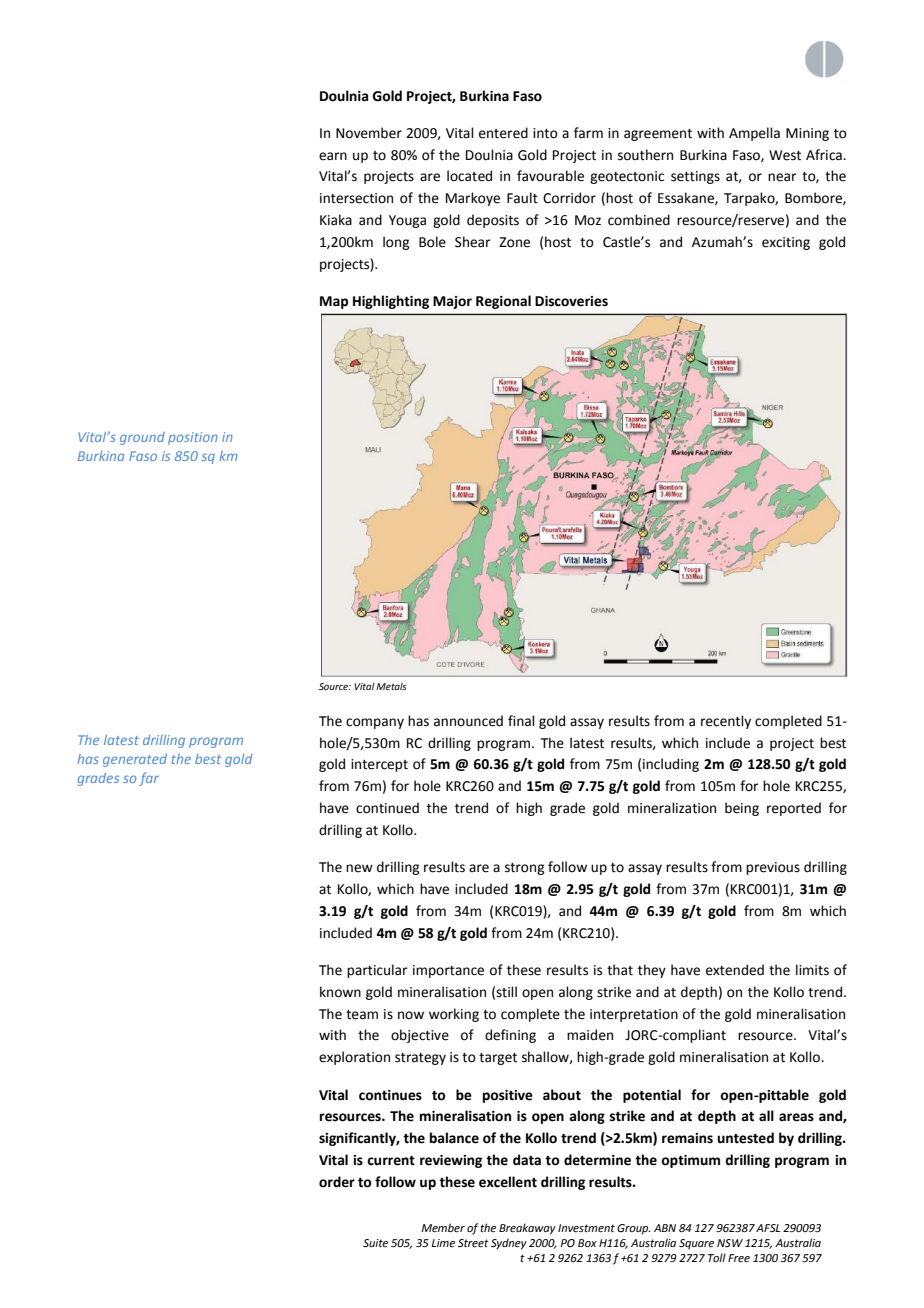 This screenshot has height=1308, width=924. What do you see at coordinates (333, 156) in the screenshot?
I see `earn` at bounding box center [333, 156].
